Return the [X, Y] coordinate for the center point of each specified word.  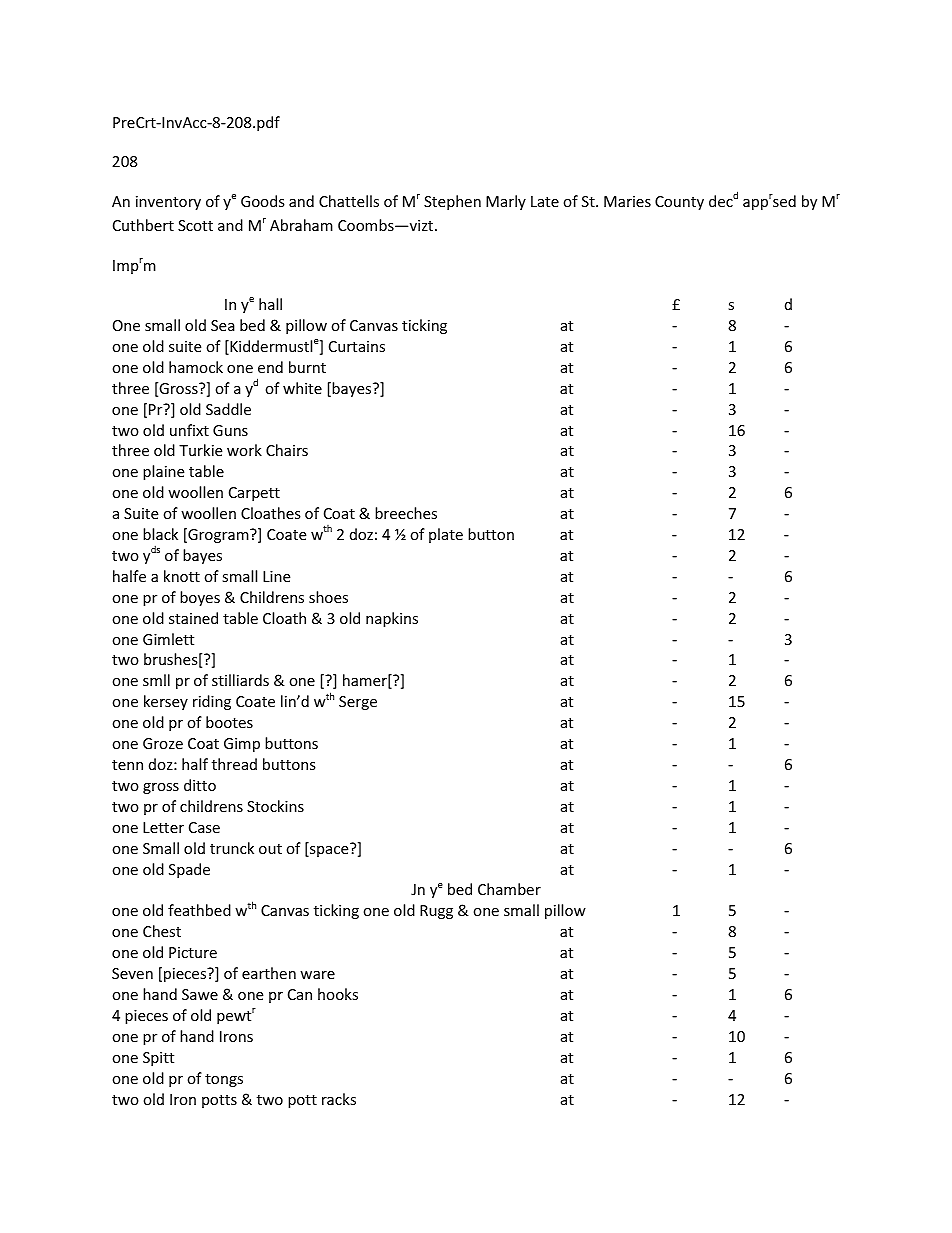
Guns [230, 430]
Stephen [452, 202]
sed [783, 200]
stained [193, 618]
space [329, 850]
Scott [195, 225]
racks [339, 1099]
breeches [406, 513]
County [679, 203]
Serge [358, 703]
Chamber [509, 889]
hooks [338, 994]
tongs [224, 1080]
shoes [328, 597]
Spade [189, 870]
